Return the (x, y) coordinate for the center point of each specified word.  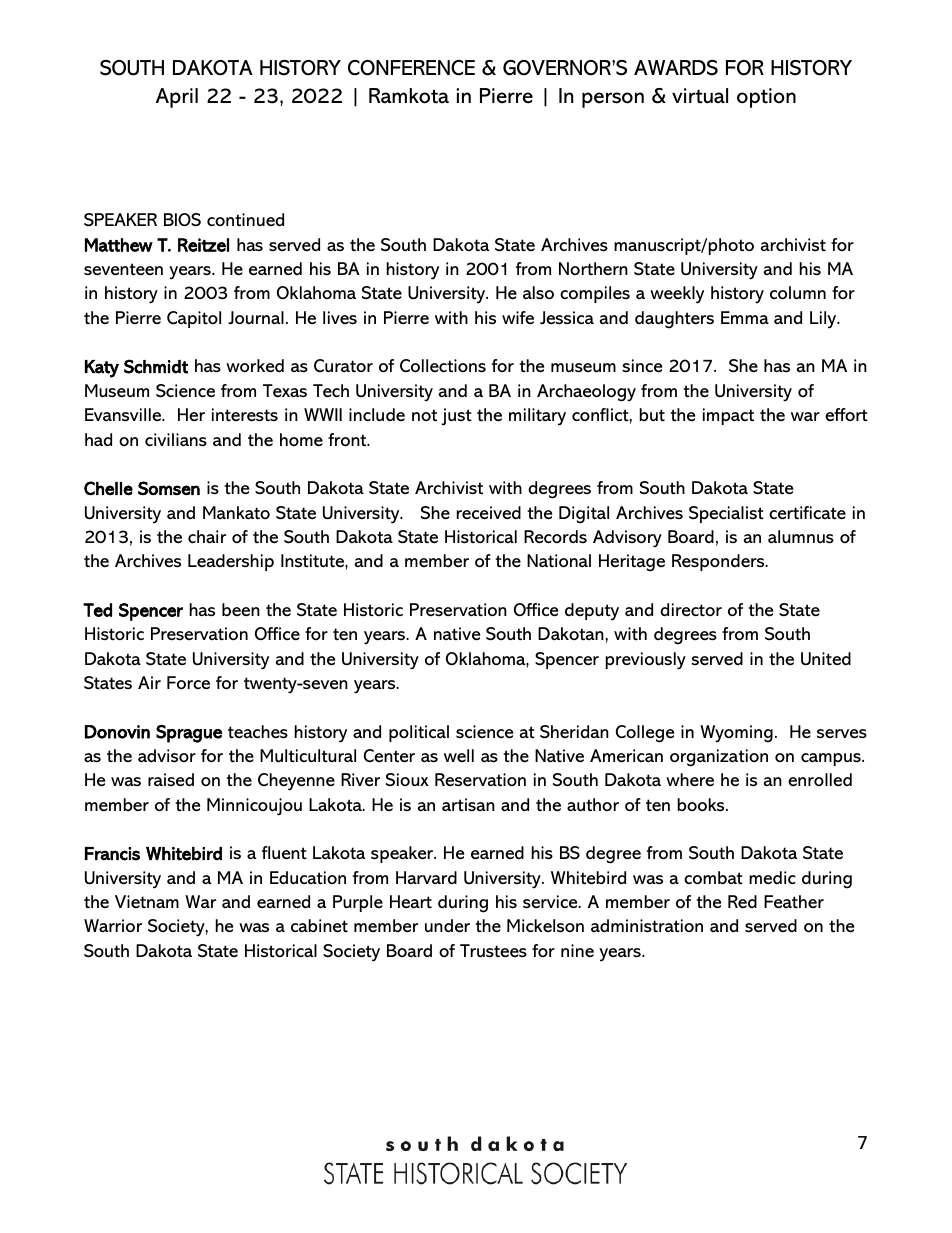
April (177, 98)
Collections (443, 365)
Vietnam (147, 901)
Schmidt (156, 366)
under (447, 926)
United (826, 659)
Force (188, 682)
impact (728, 416)
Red (742, 901)
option (766, 98)
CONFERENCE (411, 68)
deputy (592, 612)
